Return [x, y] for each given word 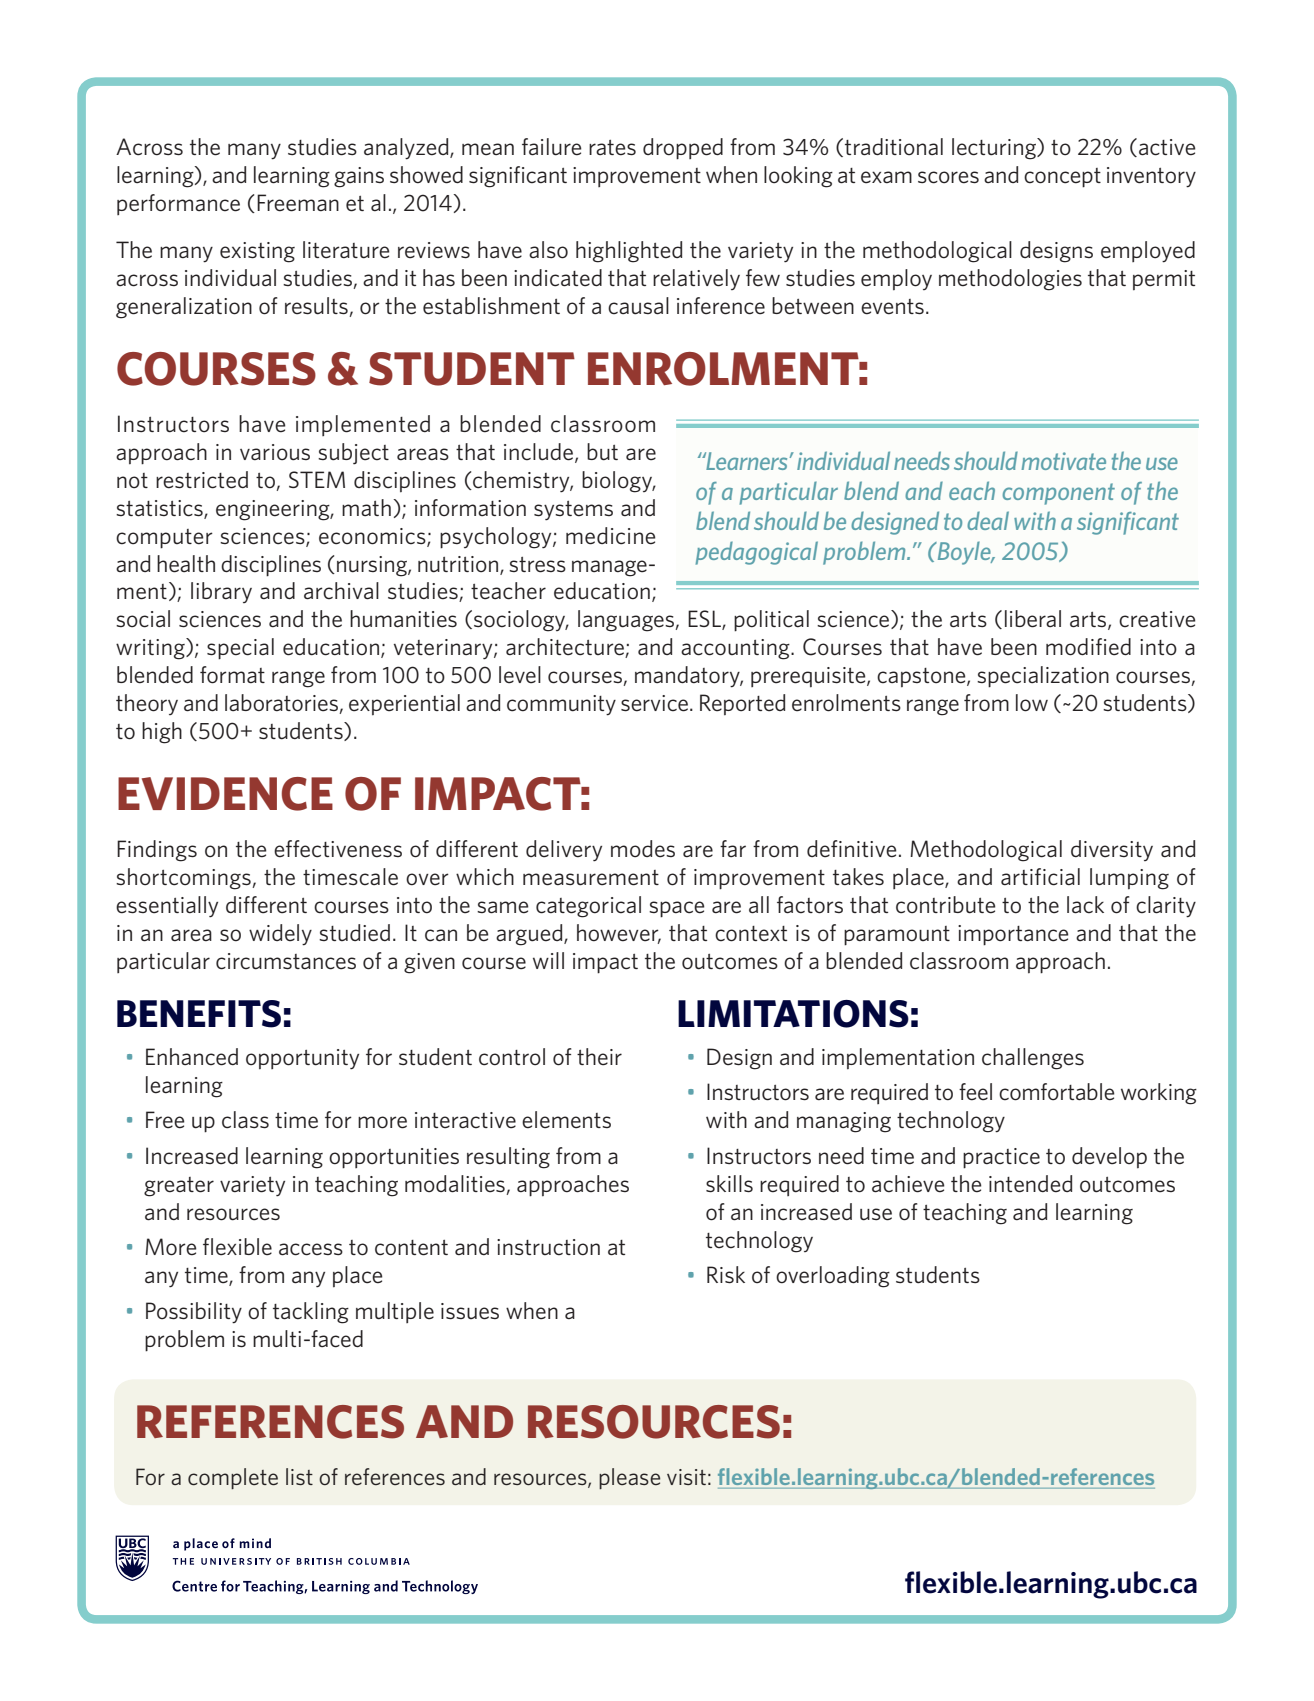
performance [178, 204]
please [629, 1478]
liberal [1033, 619]
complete [233, 1478]
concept [1062, 178]
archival [341, 591]
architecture [566, 648]
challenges [1033, 1059]
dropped [683, 149]
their [599, 1057]
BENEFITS [199, 1014]
